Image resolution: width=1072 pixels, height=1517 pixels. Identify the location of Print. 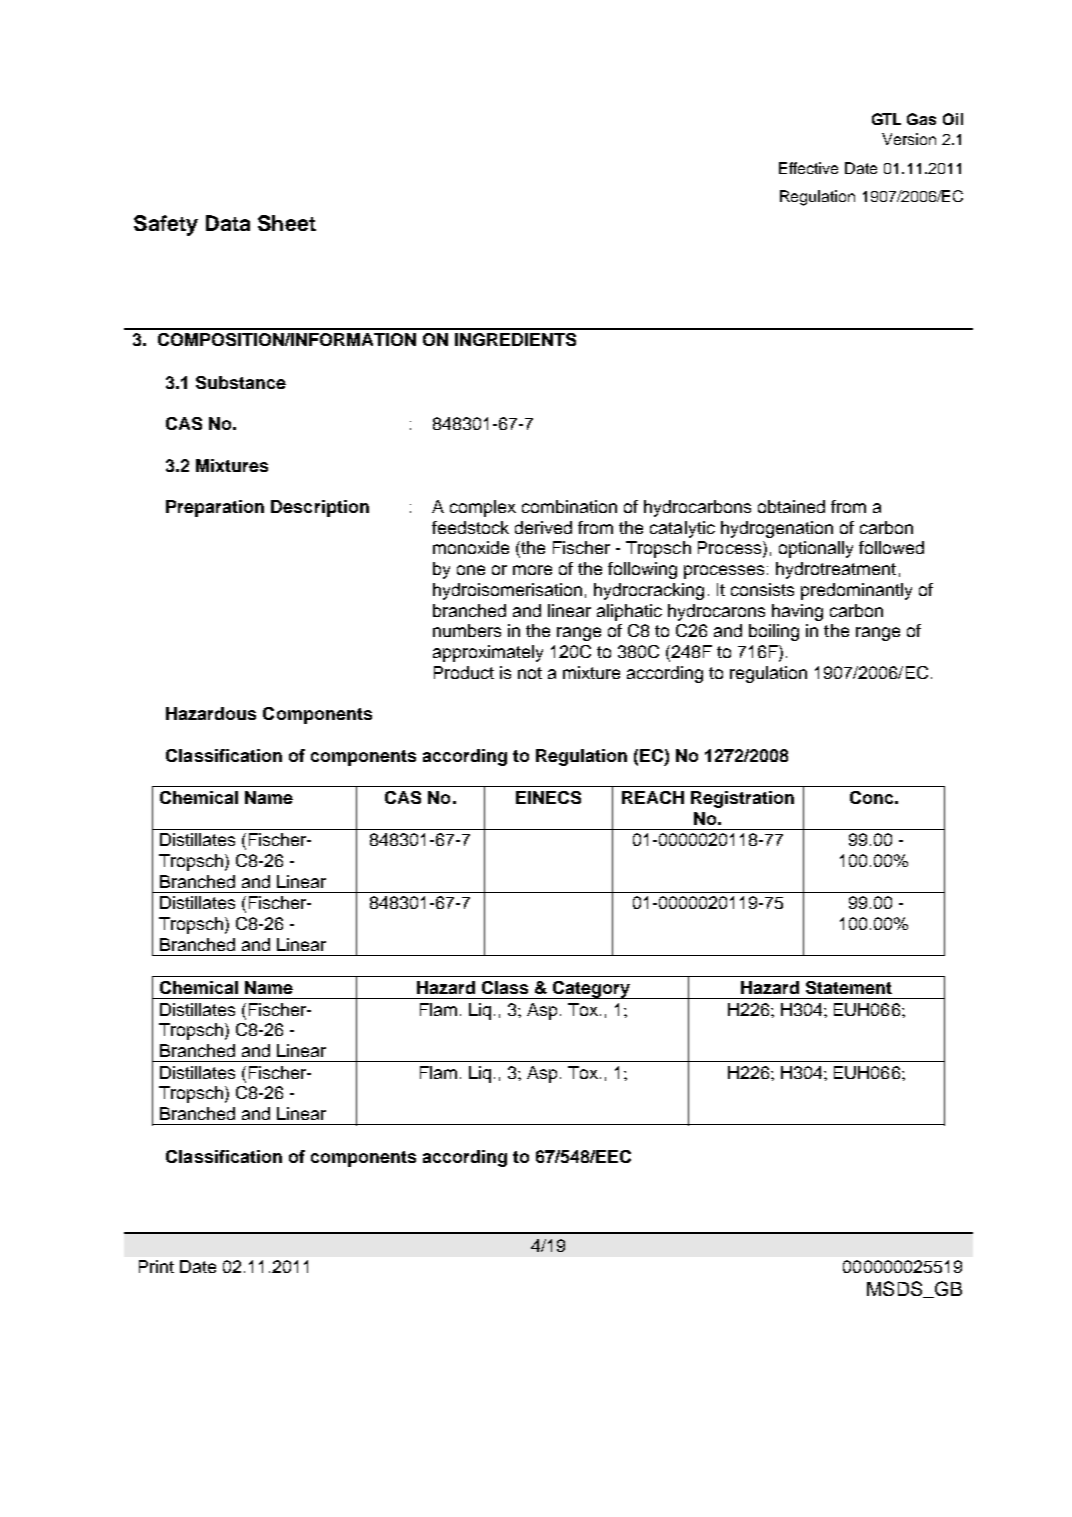
(156, 1266).
